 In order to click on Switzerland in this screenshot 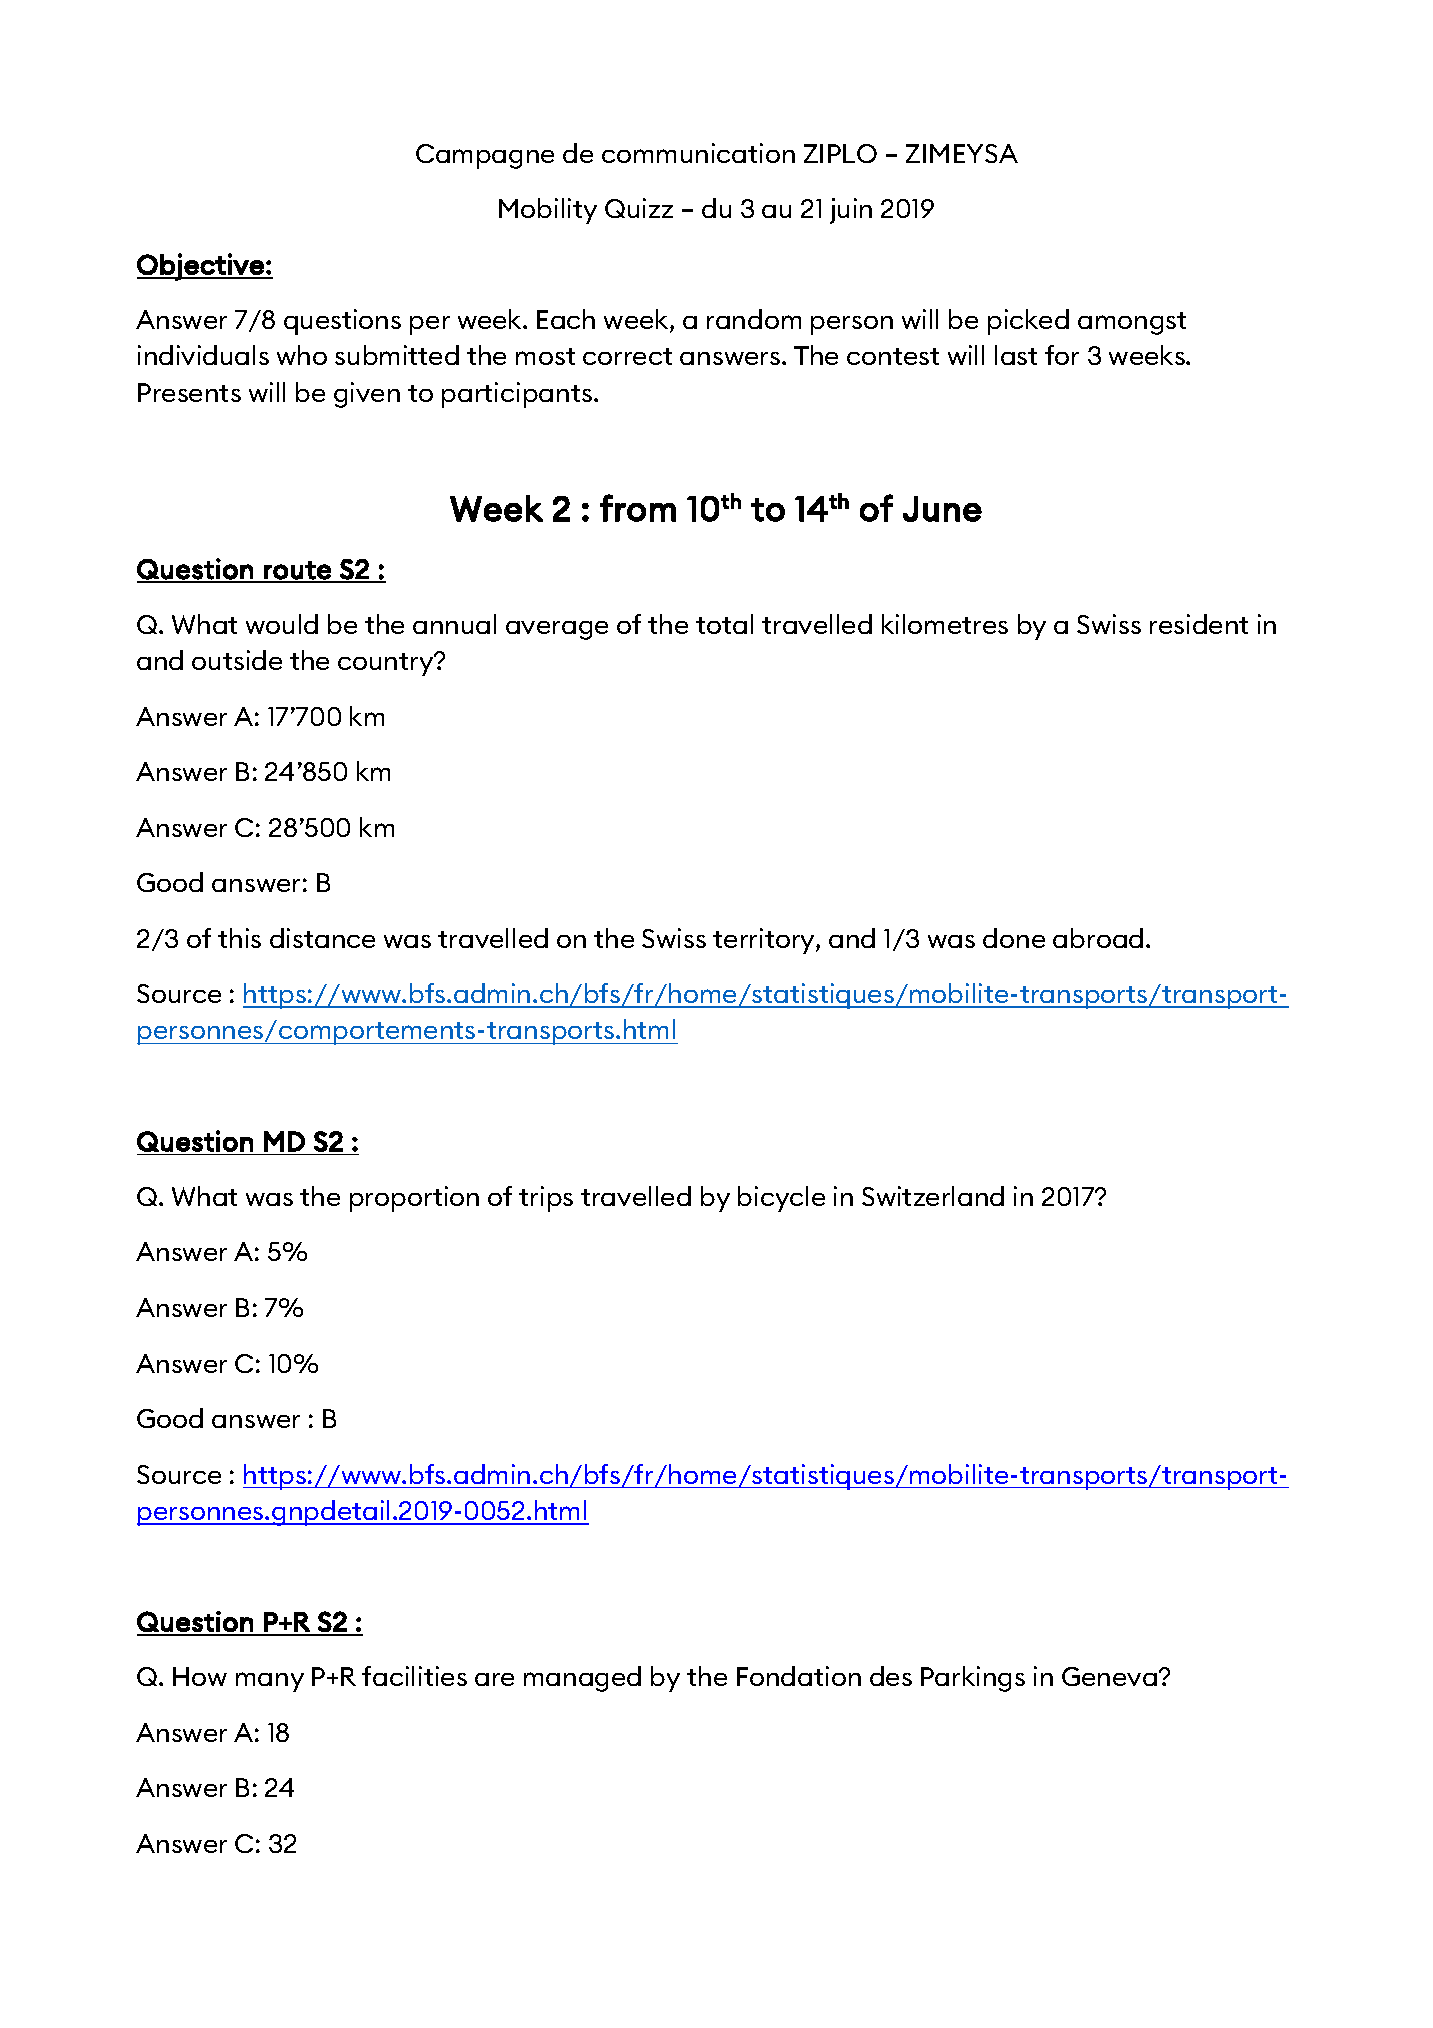, I will do `click(933, 1196)`.
